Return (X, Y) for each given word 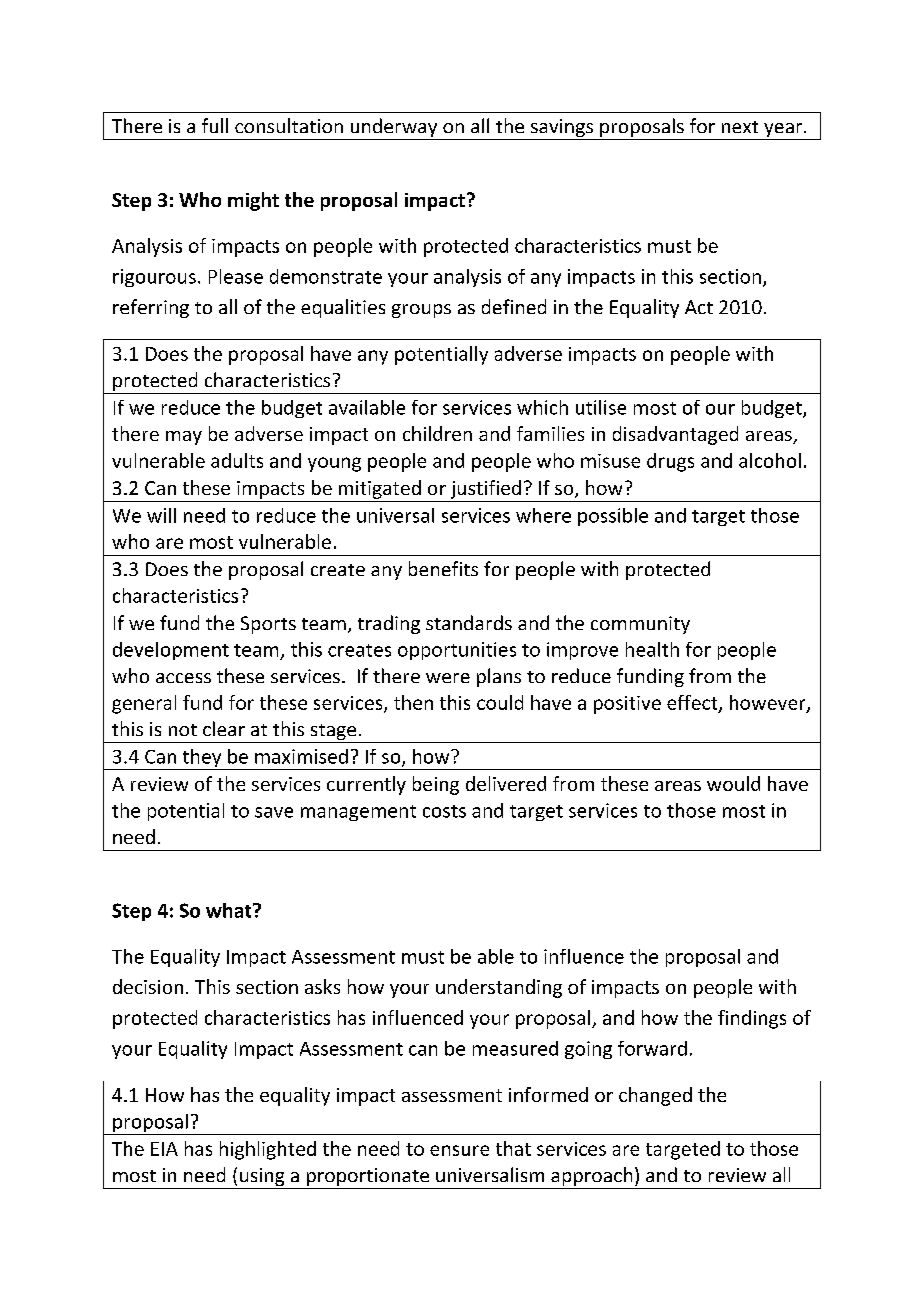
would (733, 783)
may (184, 438)
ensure (459, 1150)
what (230, 910)
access (183, 678)
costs (444, 811)
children (437, 433)
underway (394, 129)
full (215, 125)
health (652, 649)
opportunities (457, 651)
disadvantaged (675, 435)
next (740, 127)
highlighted (268, 1150)
